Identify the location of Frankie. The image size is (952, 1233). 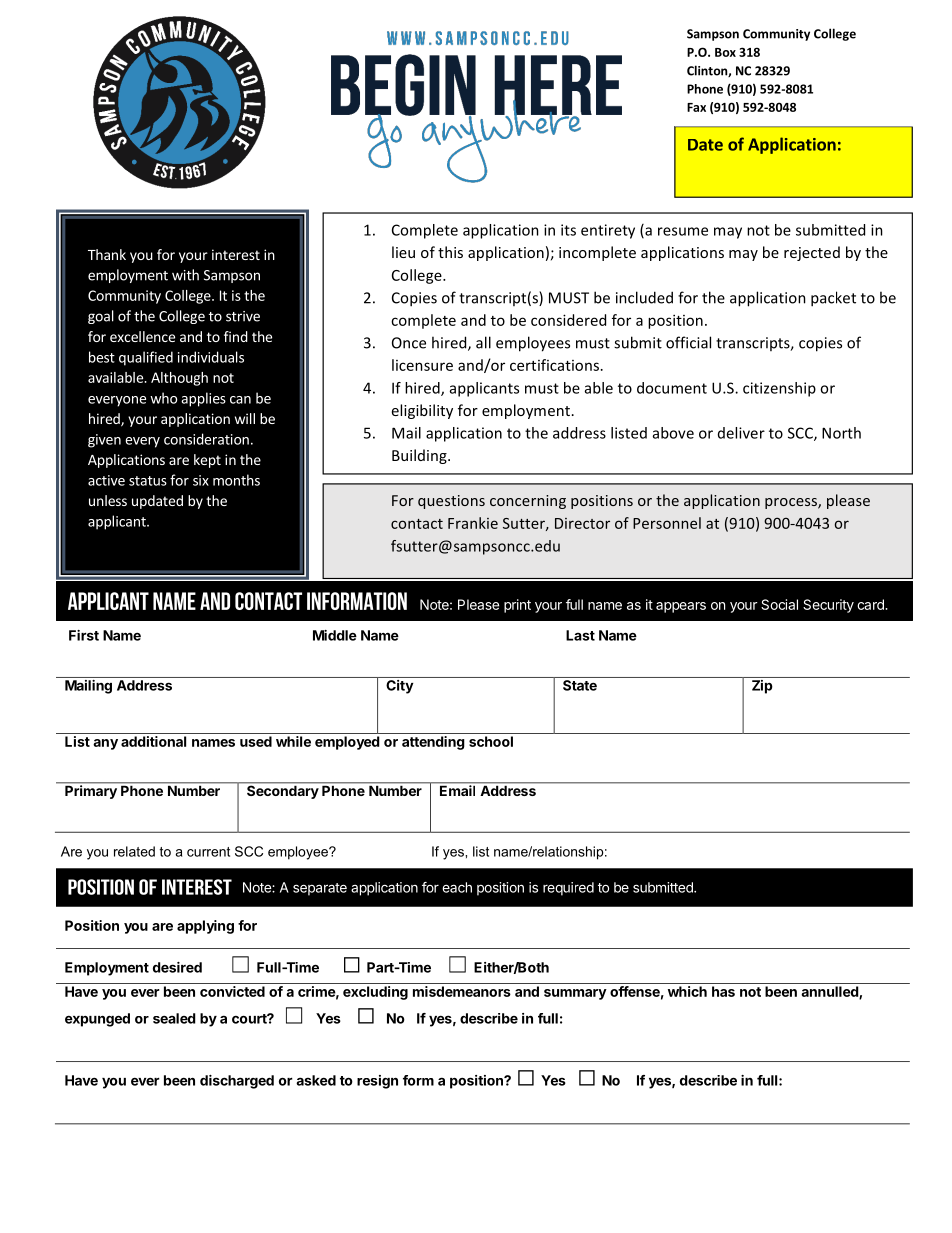
(473, 523).
